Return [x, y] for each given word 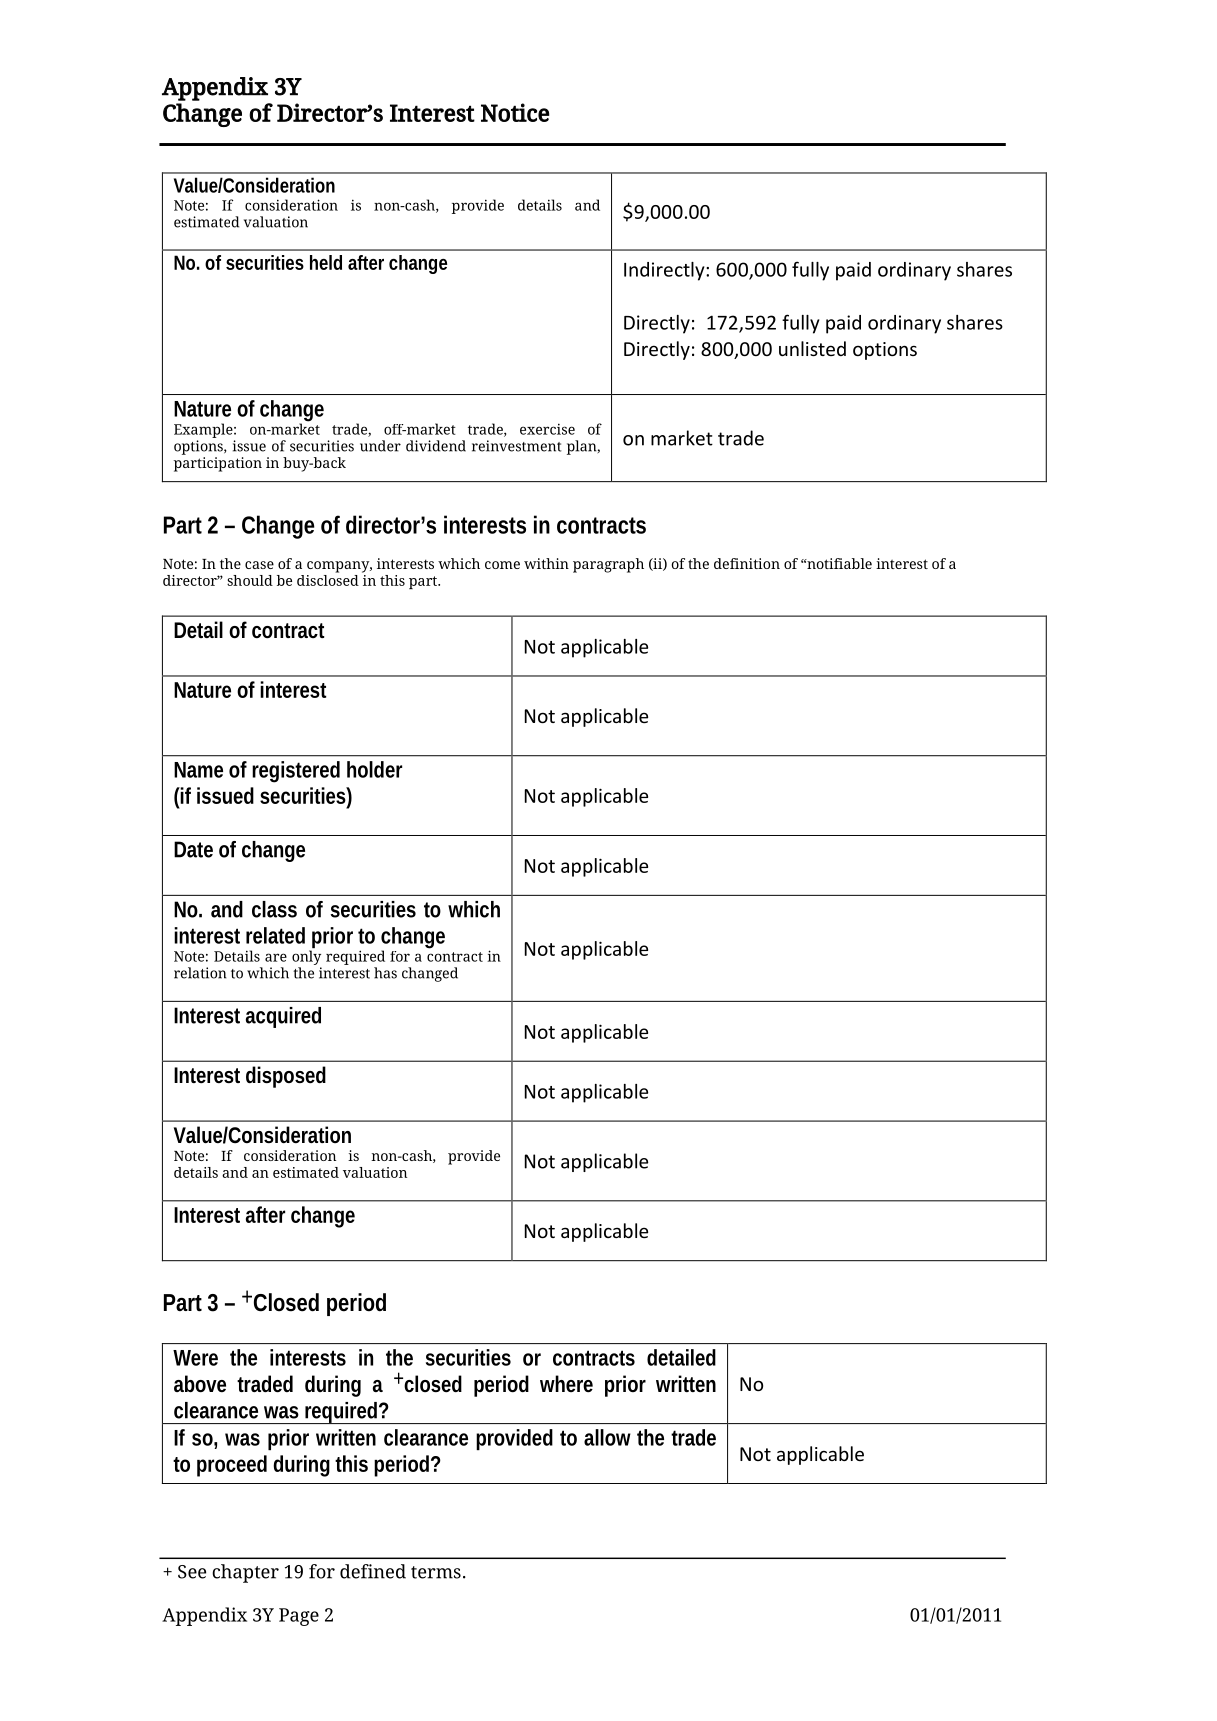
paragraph [608, 565]
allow [607, 1437]
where [566, 1384]
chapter [245, 1573]
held [326, 262]
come [502, 565]
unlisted [812, 348]
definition [747, 563]
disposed [286, 1077]
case [259, 565]
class [274, 909]
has [385, 973]
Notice [515, 112]
